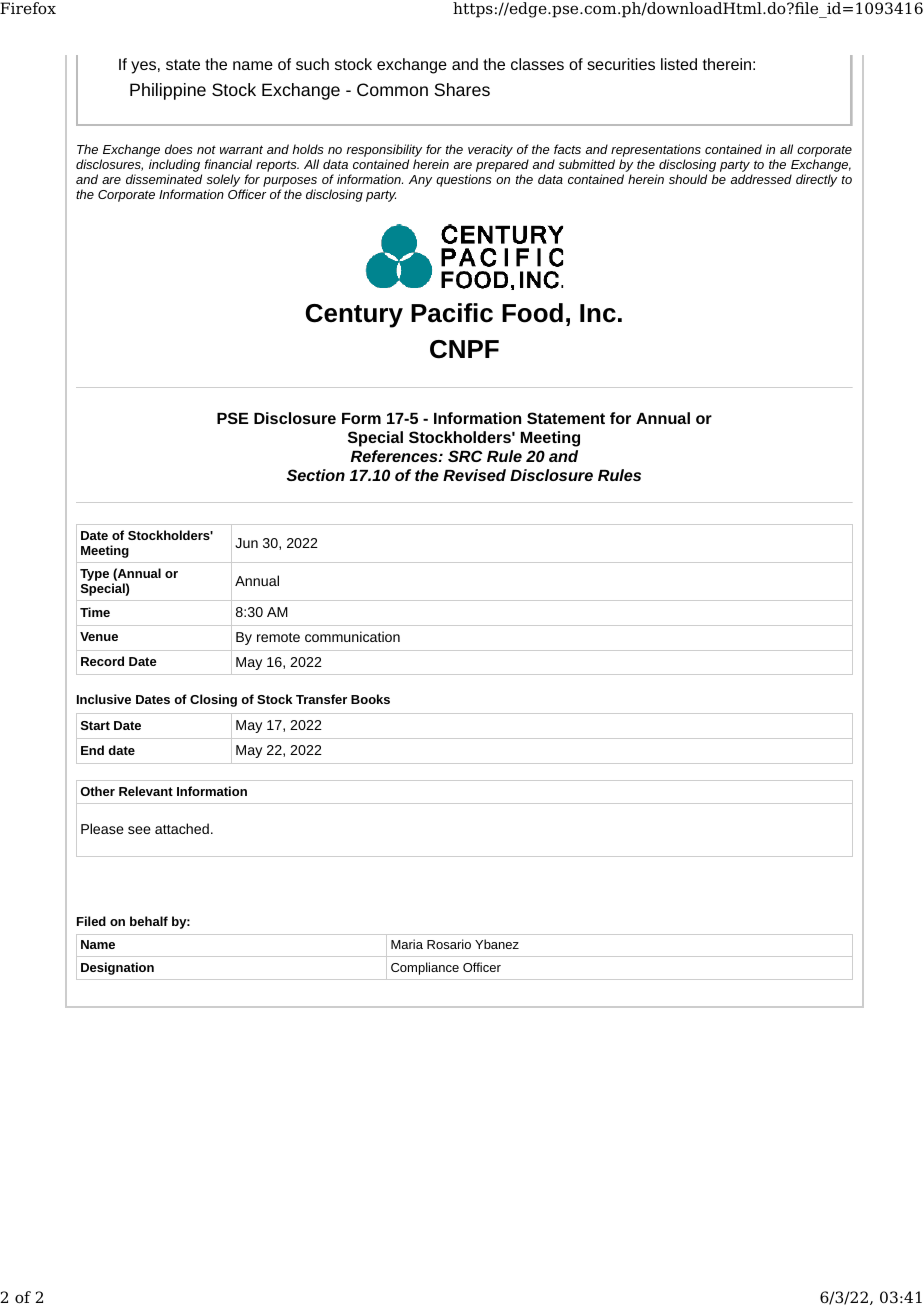 This screenshot has height=1307, width=924. What do you see at coordinates (94, 575) in the screenshot?
I see `Type` at bounding box center [94, 575].
